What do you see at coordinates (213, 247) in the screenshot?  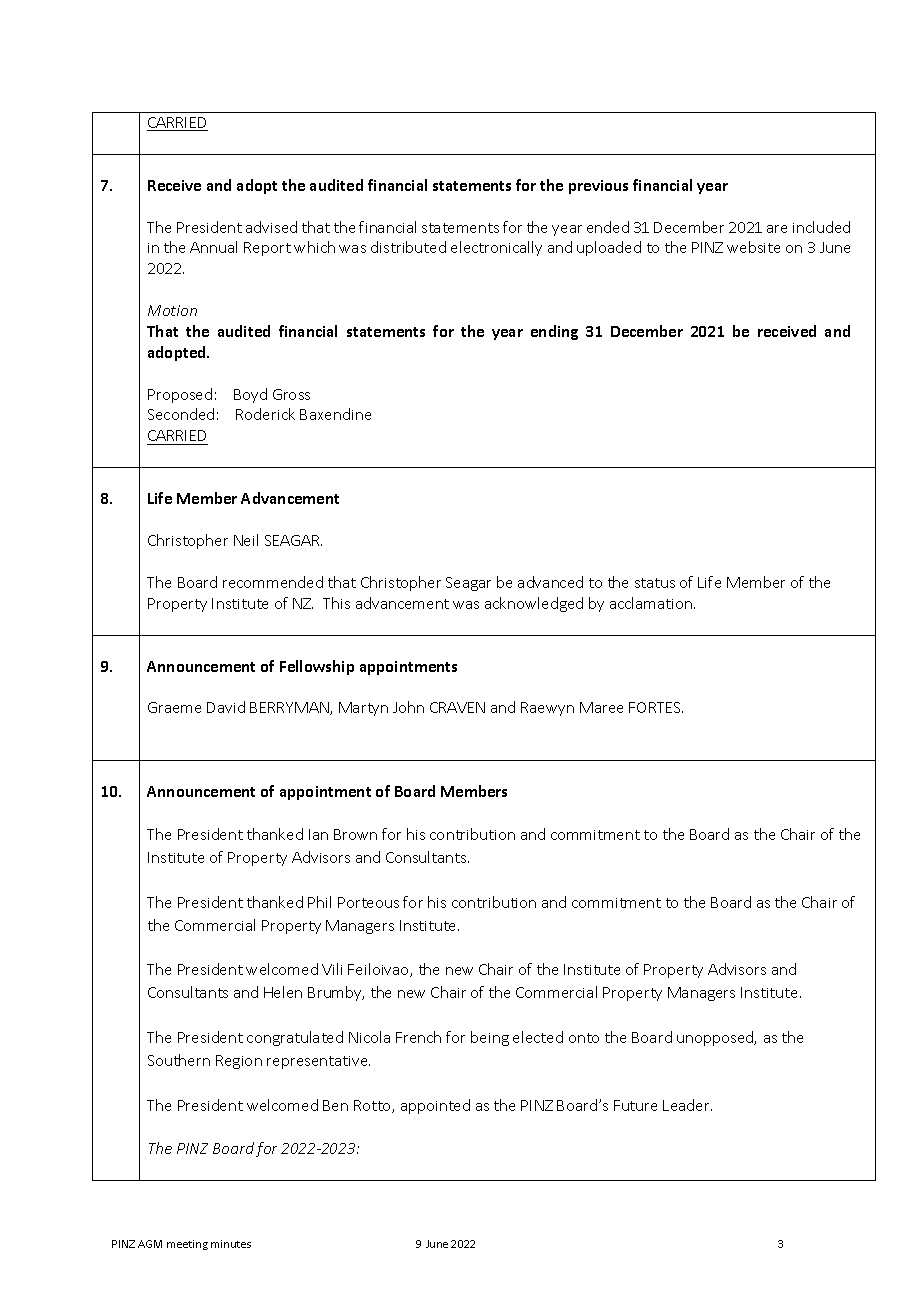 I see `Annual` at bounding box center [213, 247].
